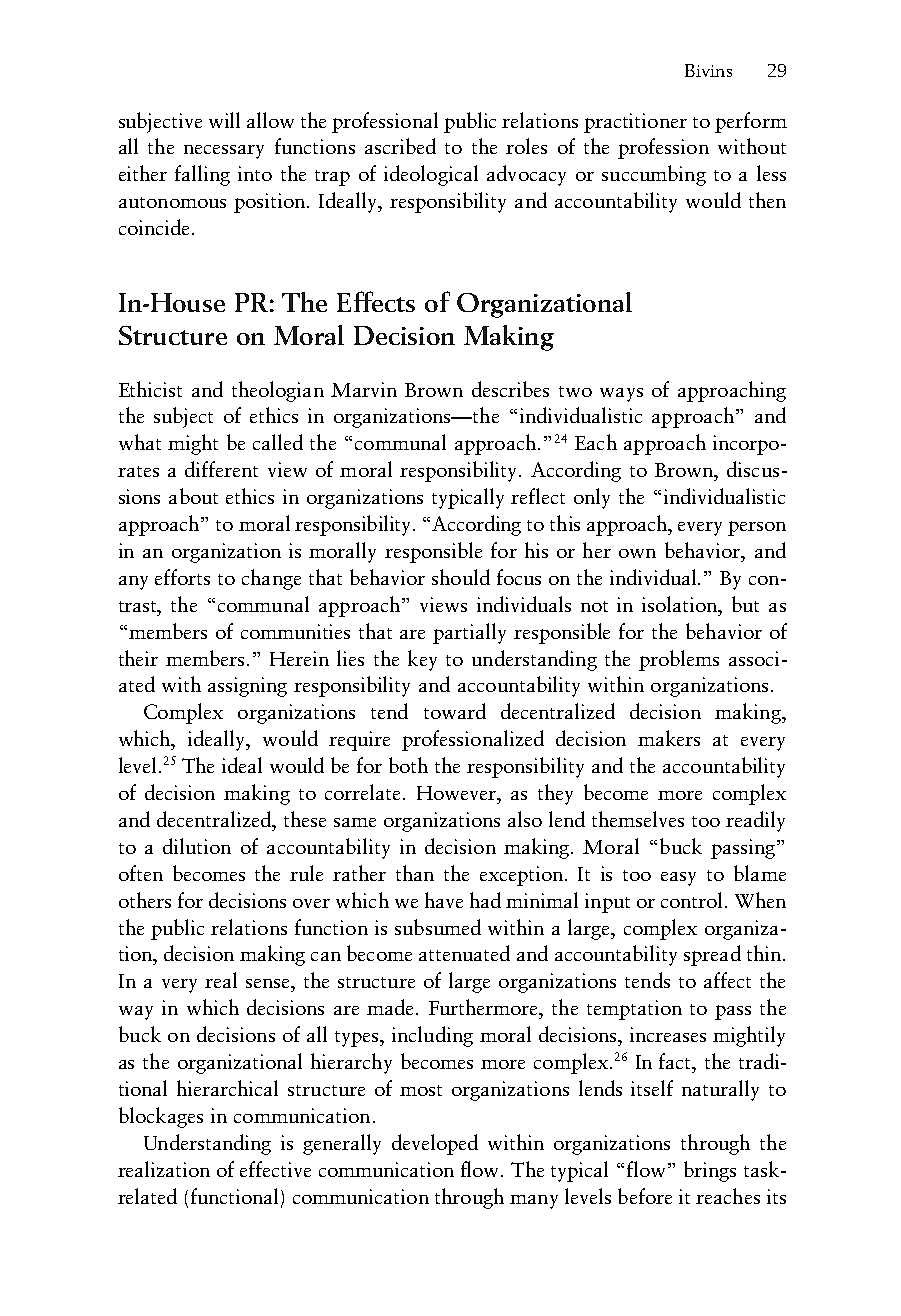  Describe the element at coordinates (431, 175) in the page. I see `ideological` at that location.
